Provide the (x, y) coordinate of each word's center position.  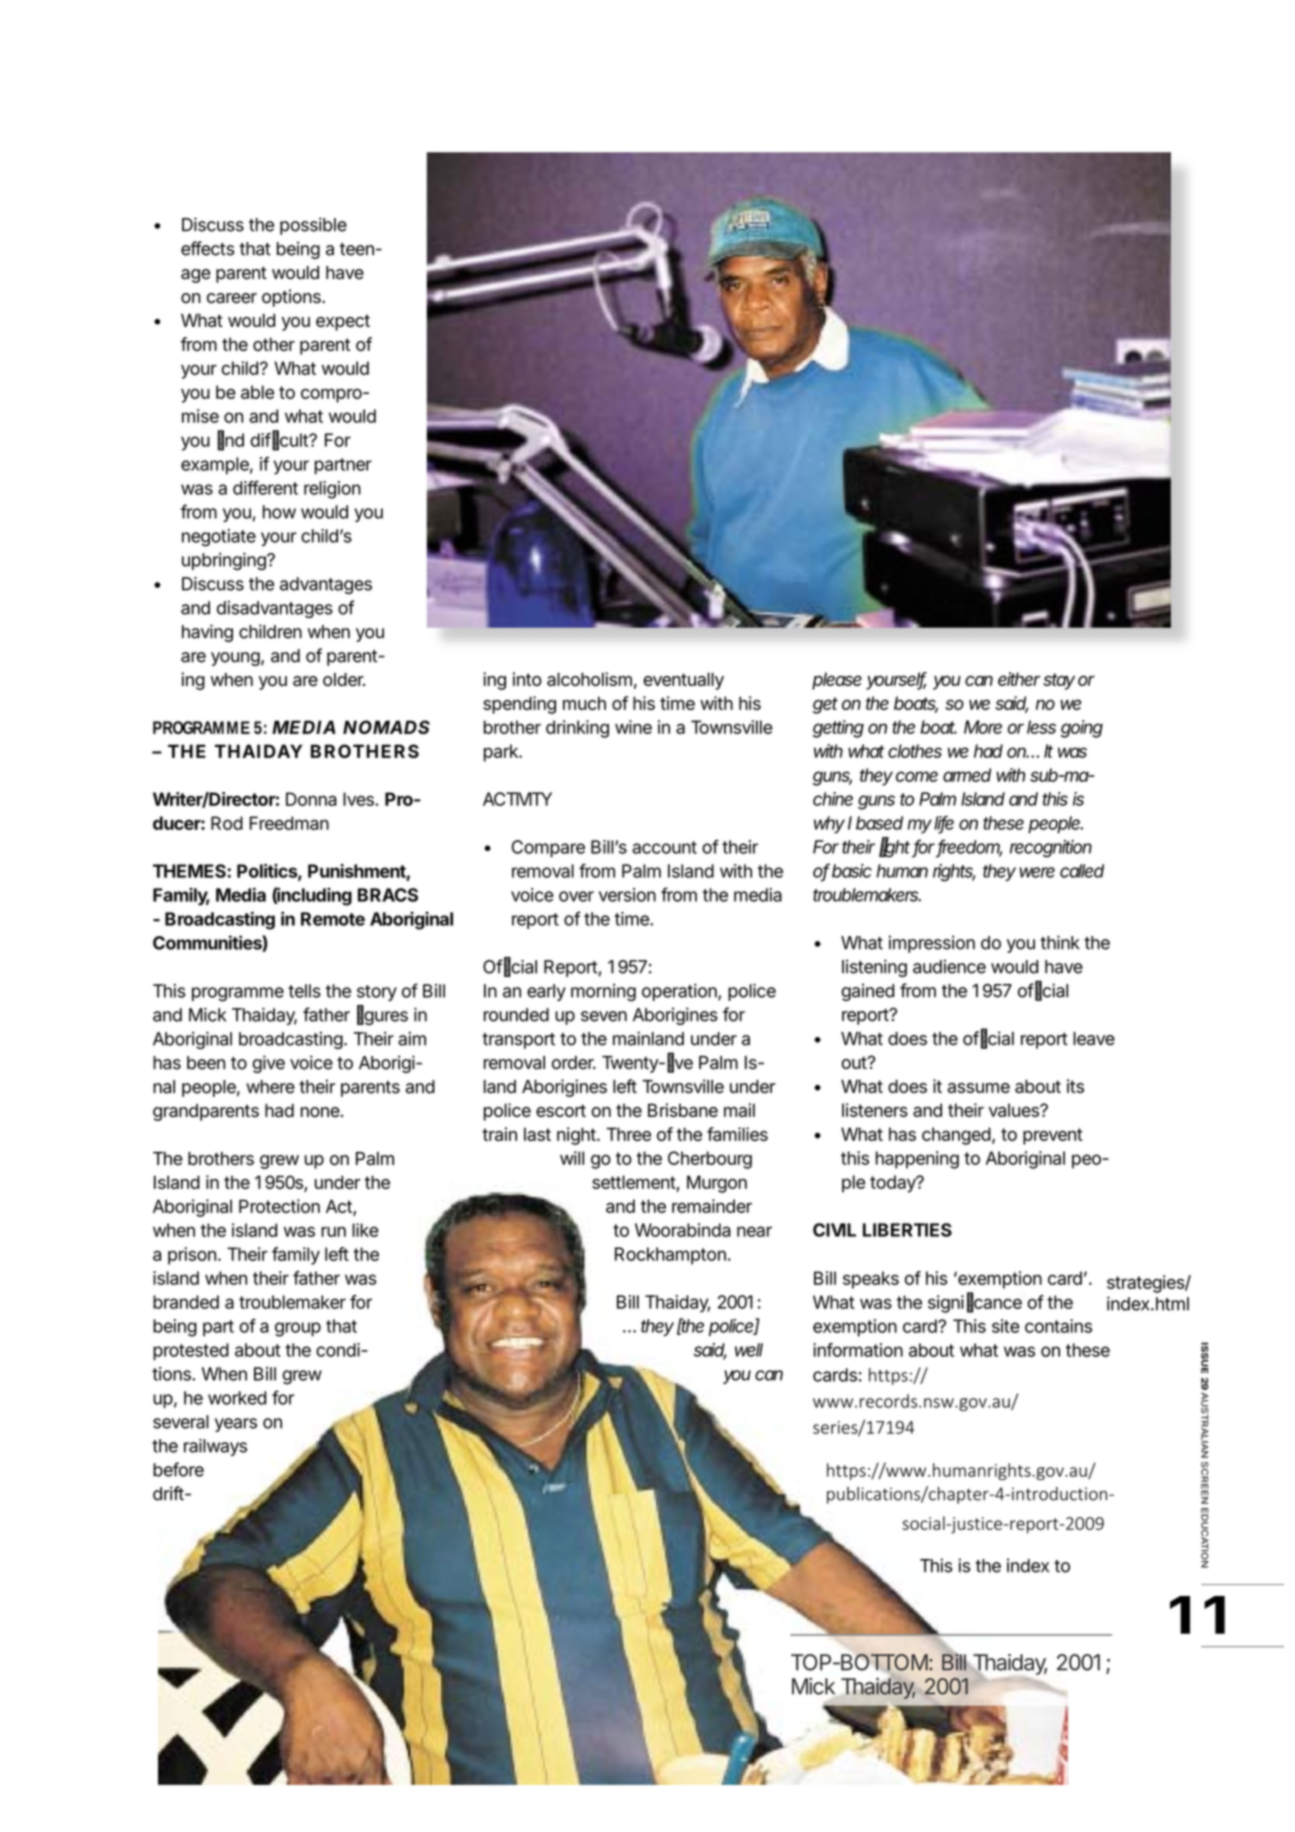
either (1019, 679)
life (944, 824)
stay (1059, 681)
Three (628, 1134)
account (664, 847)
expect (343, 322)
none (321, 1112)
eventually (683, 681)
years (236, 1425)
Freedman (289, 823)
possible (313, 226)
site (1006, 1326)
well (749, 1350)
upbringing (225, 561)
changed (956, 1136)
